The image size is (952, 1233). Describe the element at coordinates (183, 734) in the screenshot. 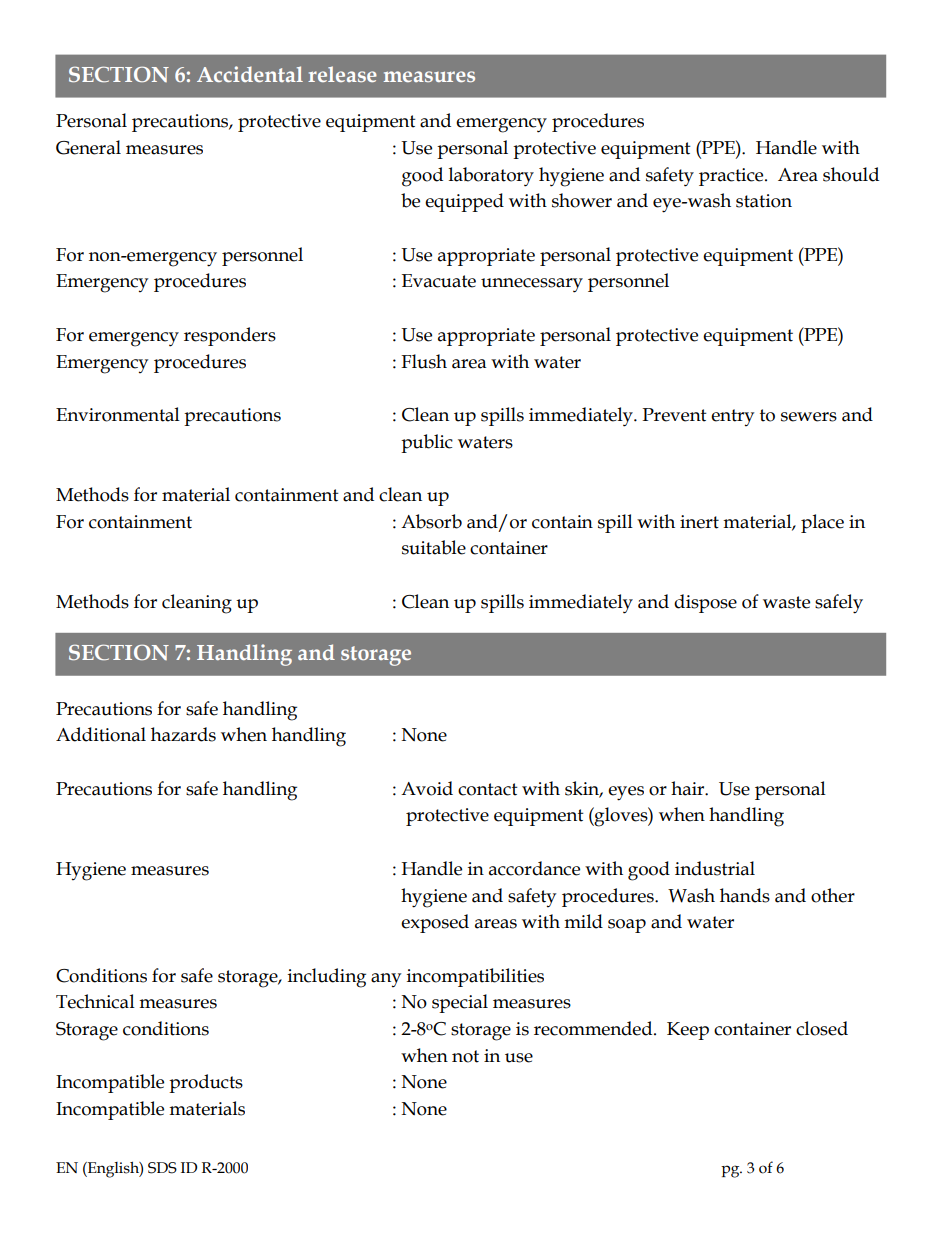

I see `hazards` at that location.
